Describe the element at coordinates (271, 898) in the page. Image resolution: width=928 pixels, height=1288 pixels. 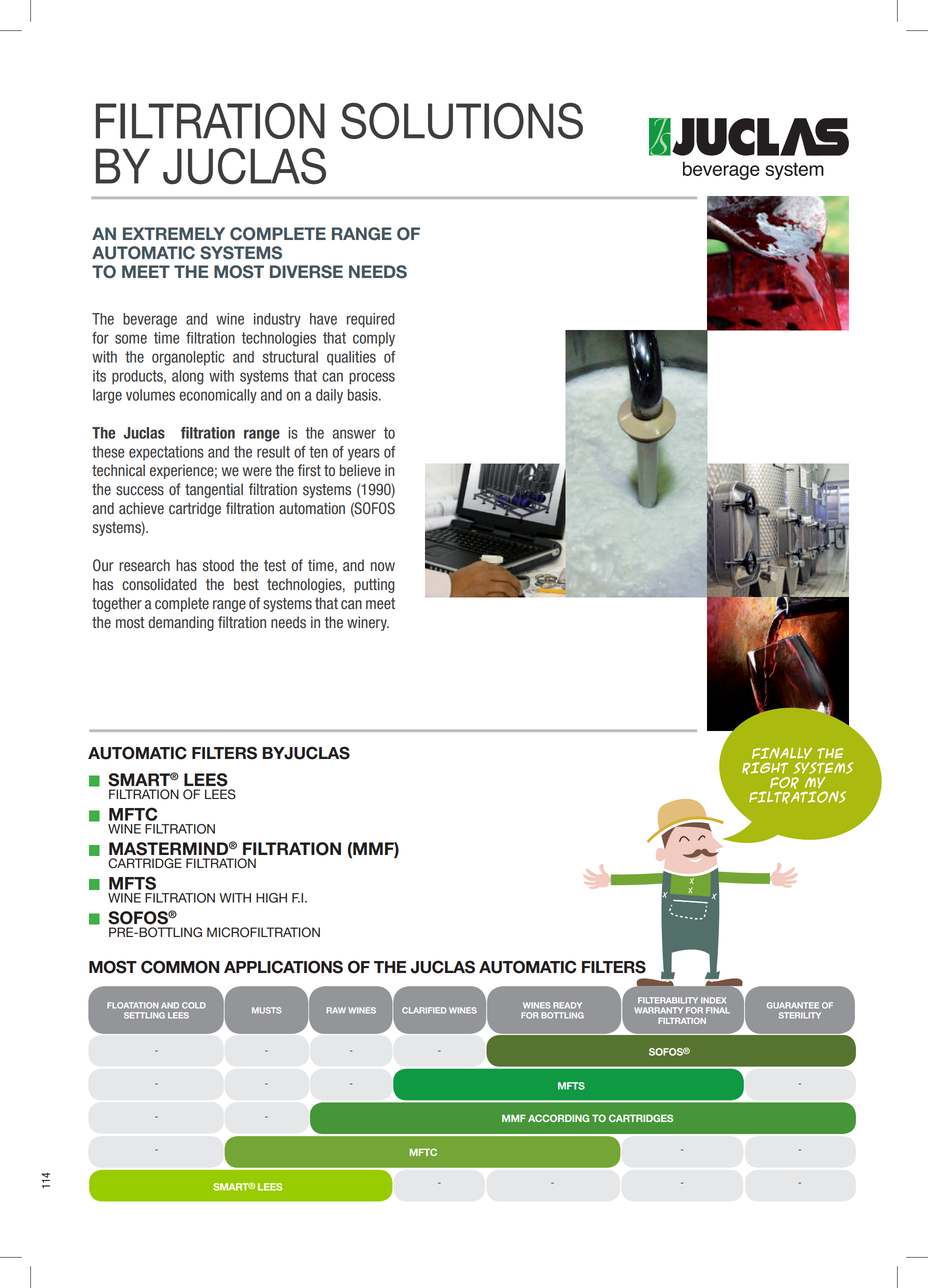
I see `HIGH` at that location.
